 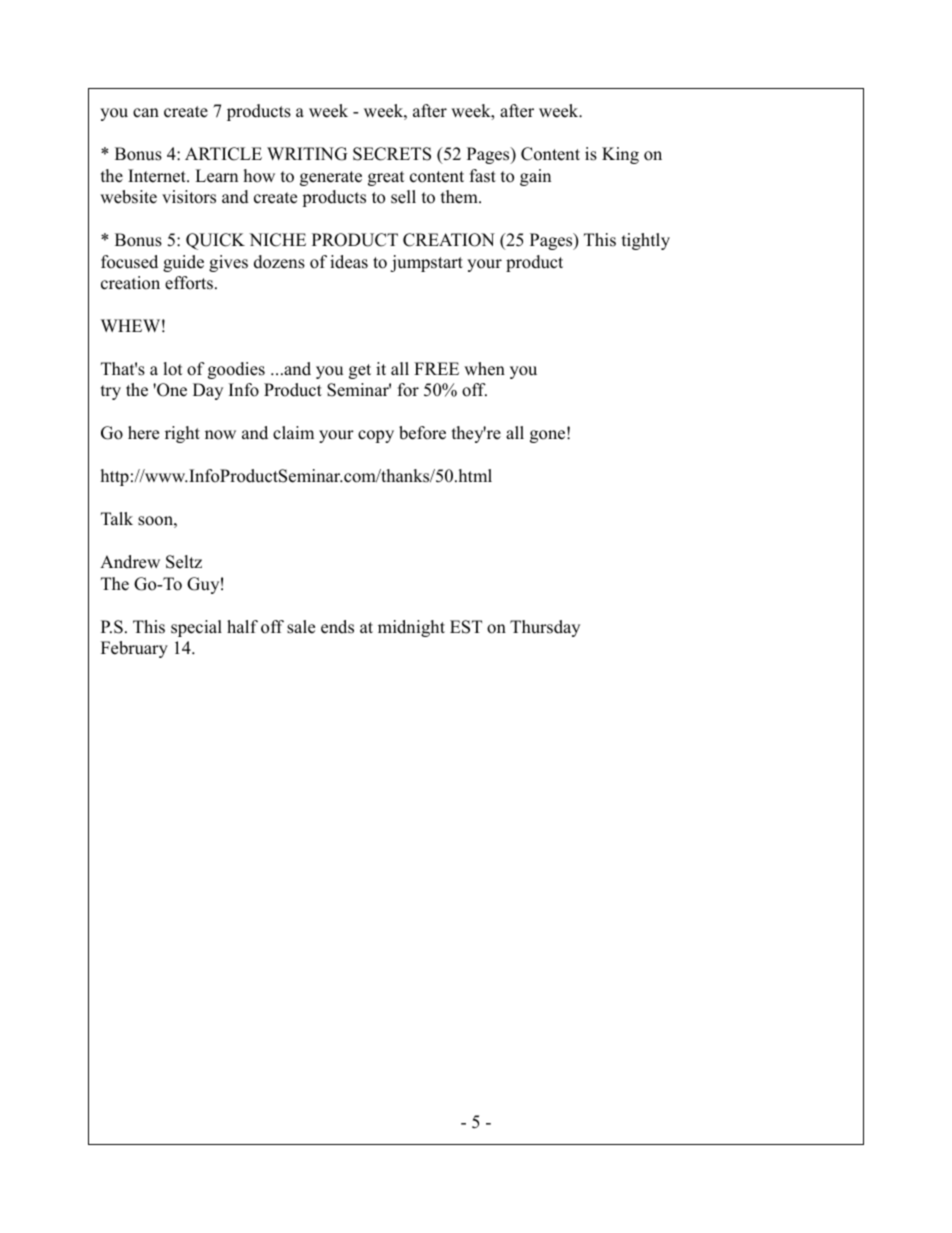 What do you see at coordinates (549, 436) in the page?
I see `gone` at bounding box center [549, 436].
